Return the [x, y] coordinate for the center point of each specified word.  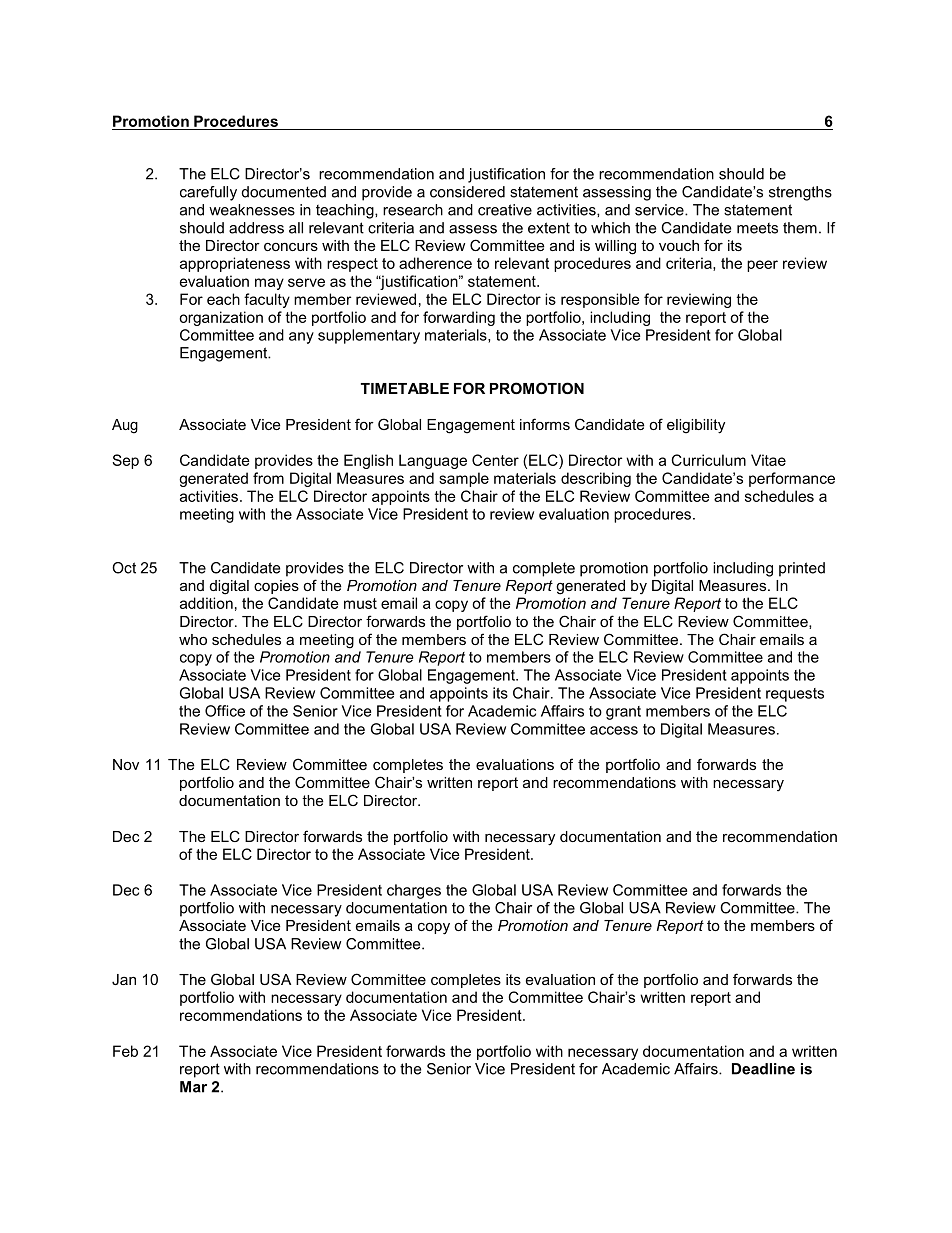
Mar [193, 1087]
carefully [208, 193]
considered [467, 192]
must [360, 603]
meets [757, 228]
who [193, 639]
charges [414, 891]
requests [795, 695]
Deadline [763, 1069]
